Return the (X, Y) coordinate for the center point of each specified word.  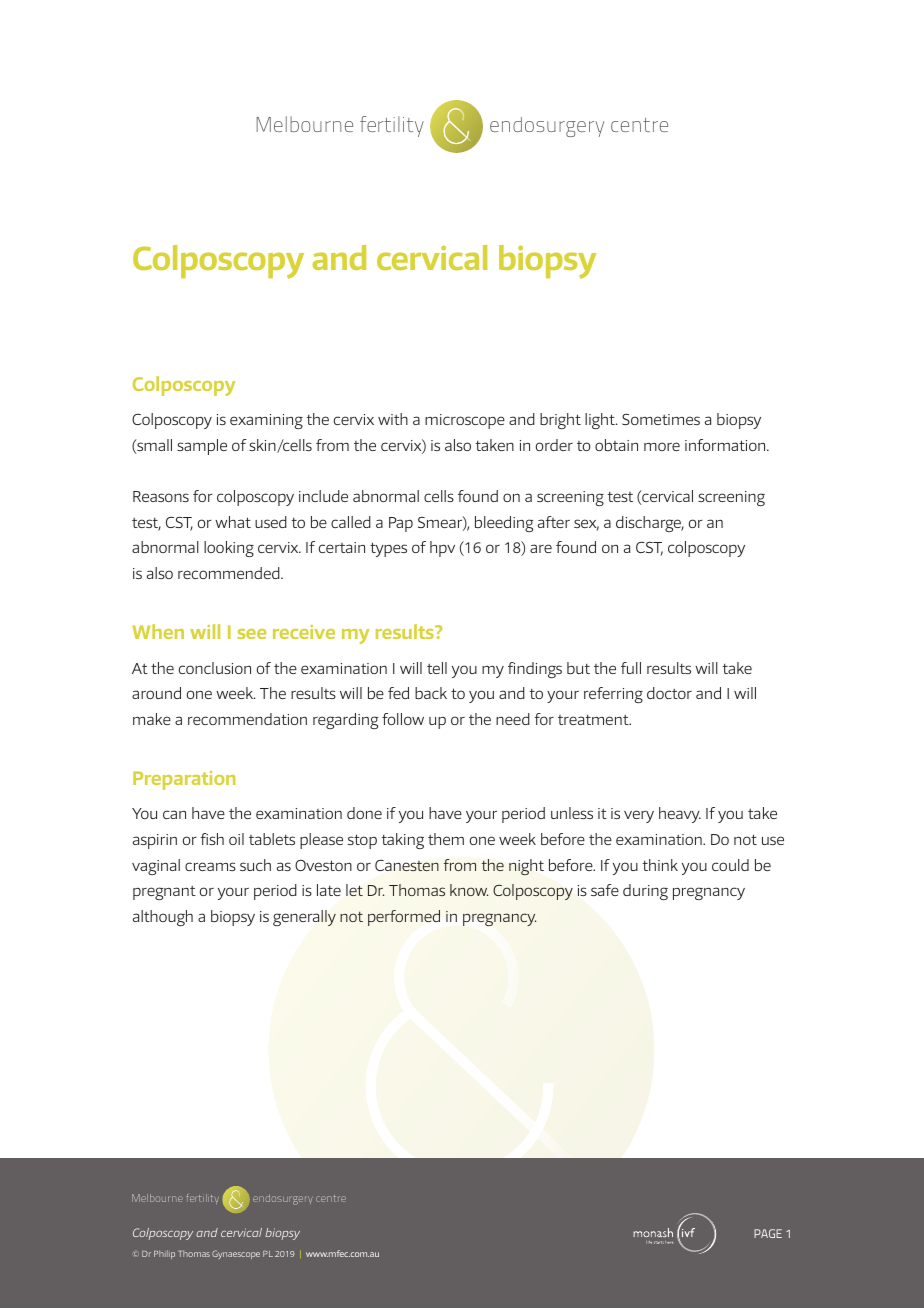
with (393, 419)
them (446, 839)
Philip (164, 1254)
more (662, 446)
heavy (680, 815)
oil (236, 839)
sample (202, 447)
